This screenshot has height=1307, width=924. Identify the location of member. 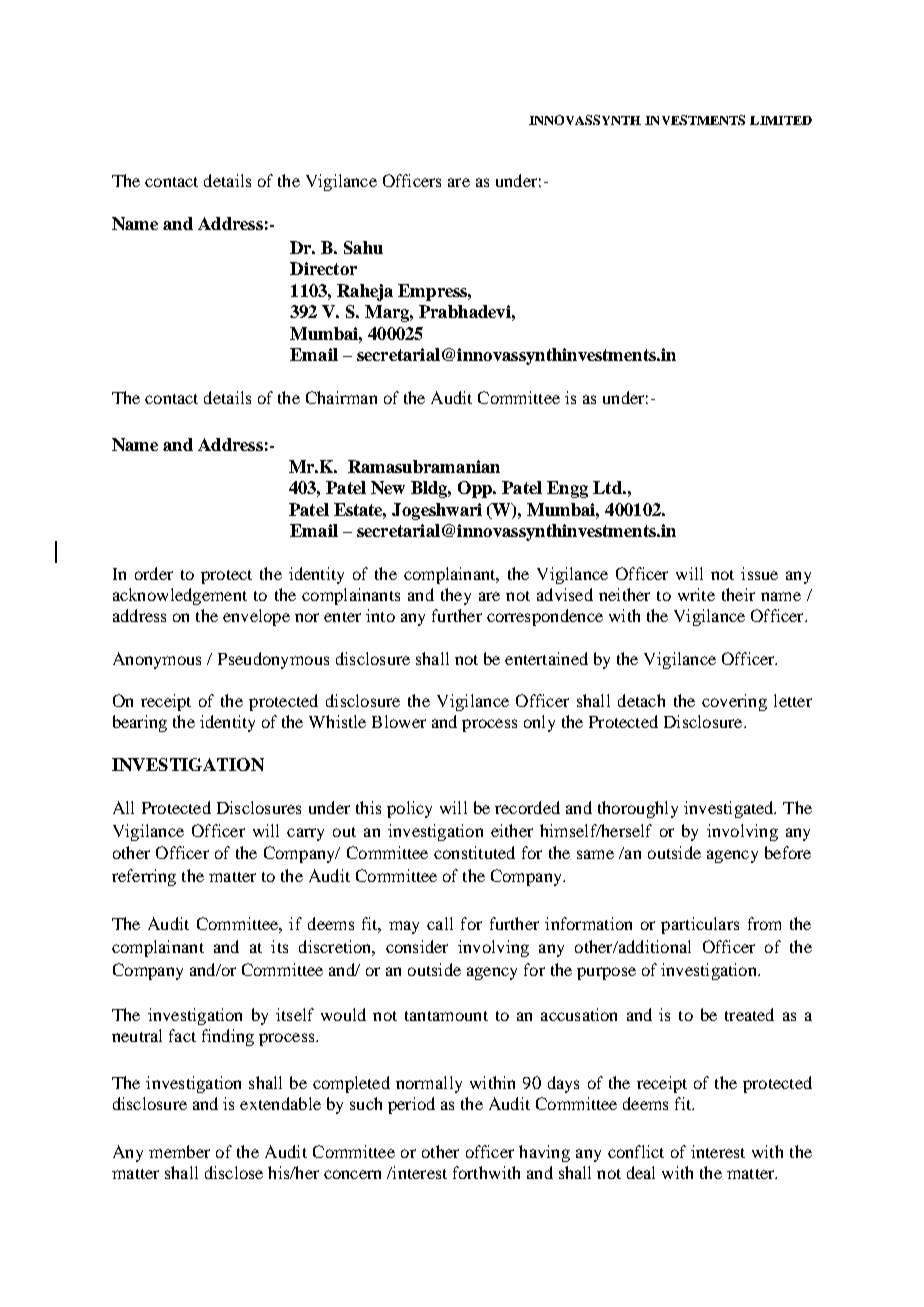
(179, 1151).
